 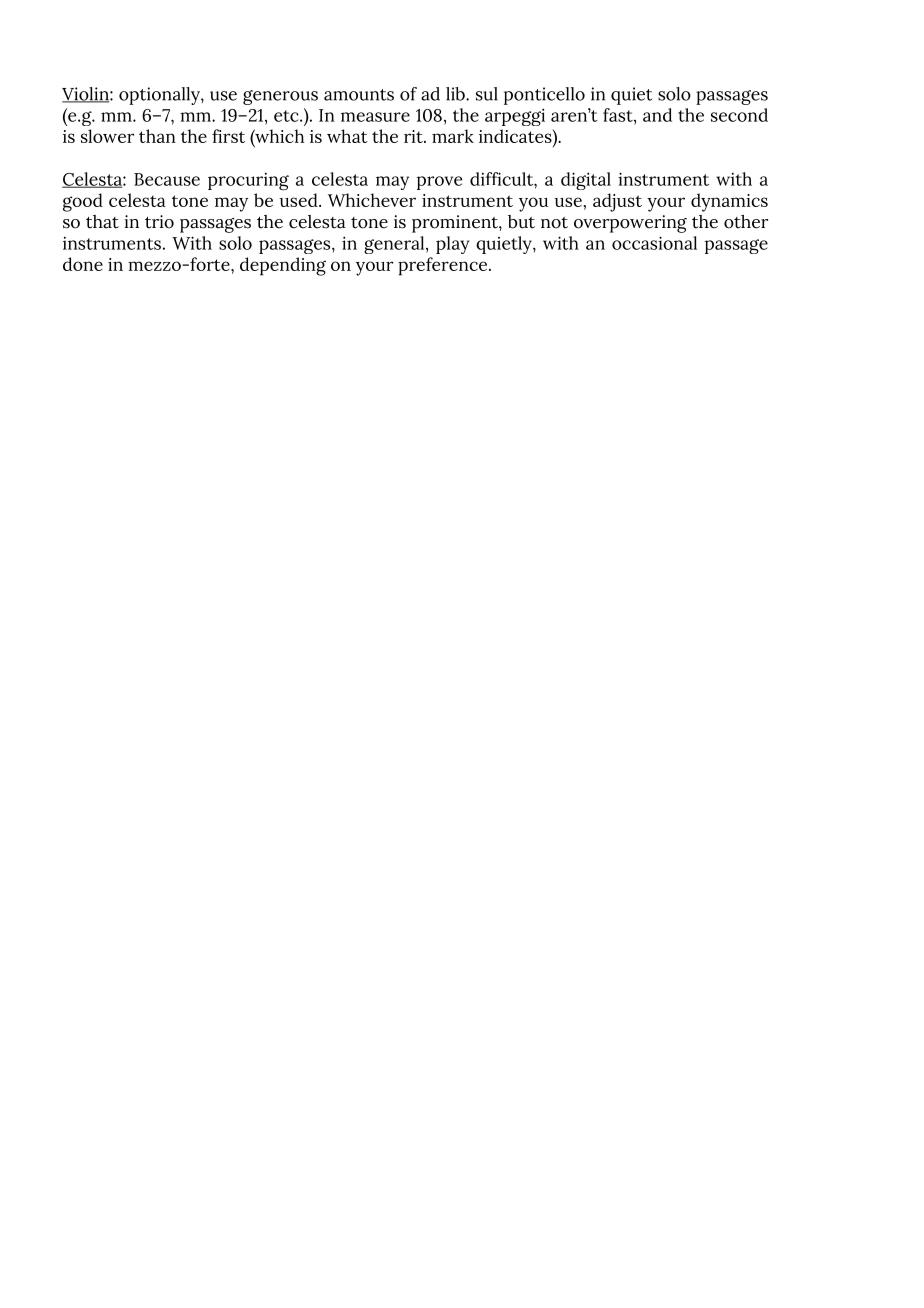 What do you see at coordinates (167, 179) in the document?
I see `Because` at bounding box center [167, 179].
